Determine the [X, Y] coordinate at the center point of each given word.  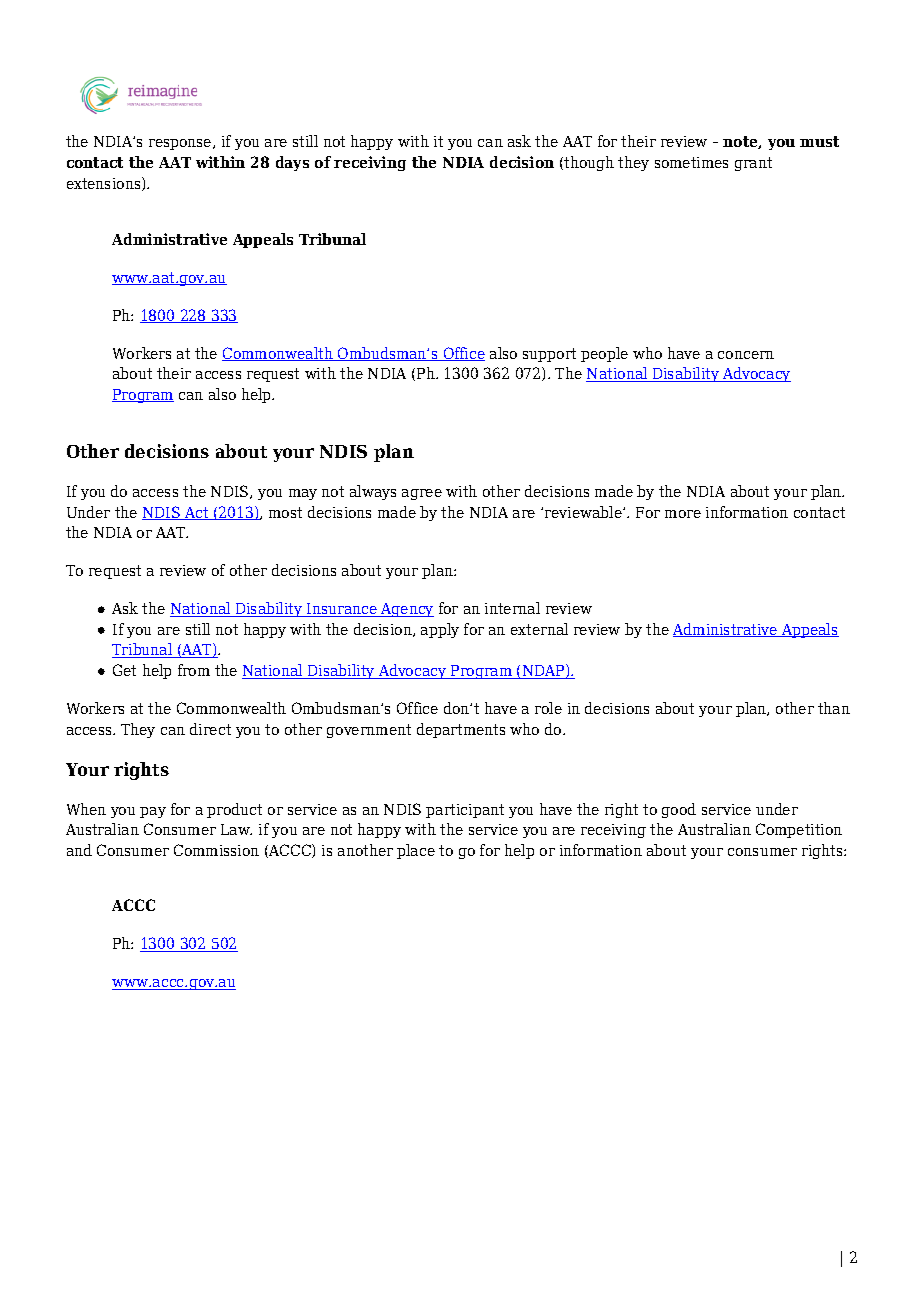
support [549, 355]
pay [153, 812]
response [181, 144]
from [194, 670]
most [285, 512]
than [834, 708]
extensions [105, 184]
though [588, 163]
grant [753, 164]
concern [746, 355]
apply [440, 630]
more [683, 514]
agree [422, 494]
